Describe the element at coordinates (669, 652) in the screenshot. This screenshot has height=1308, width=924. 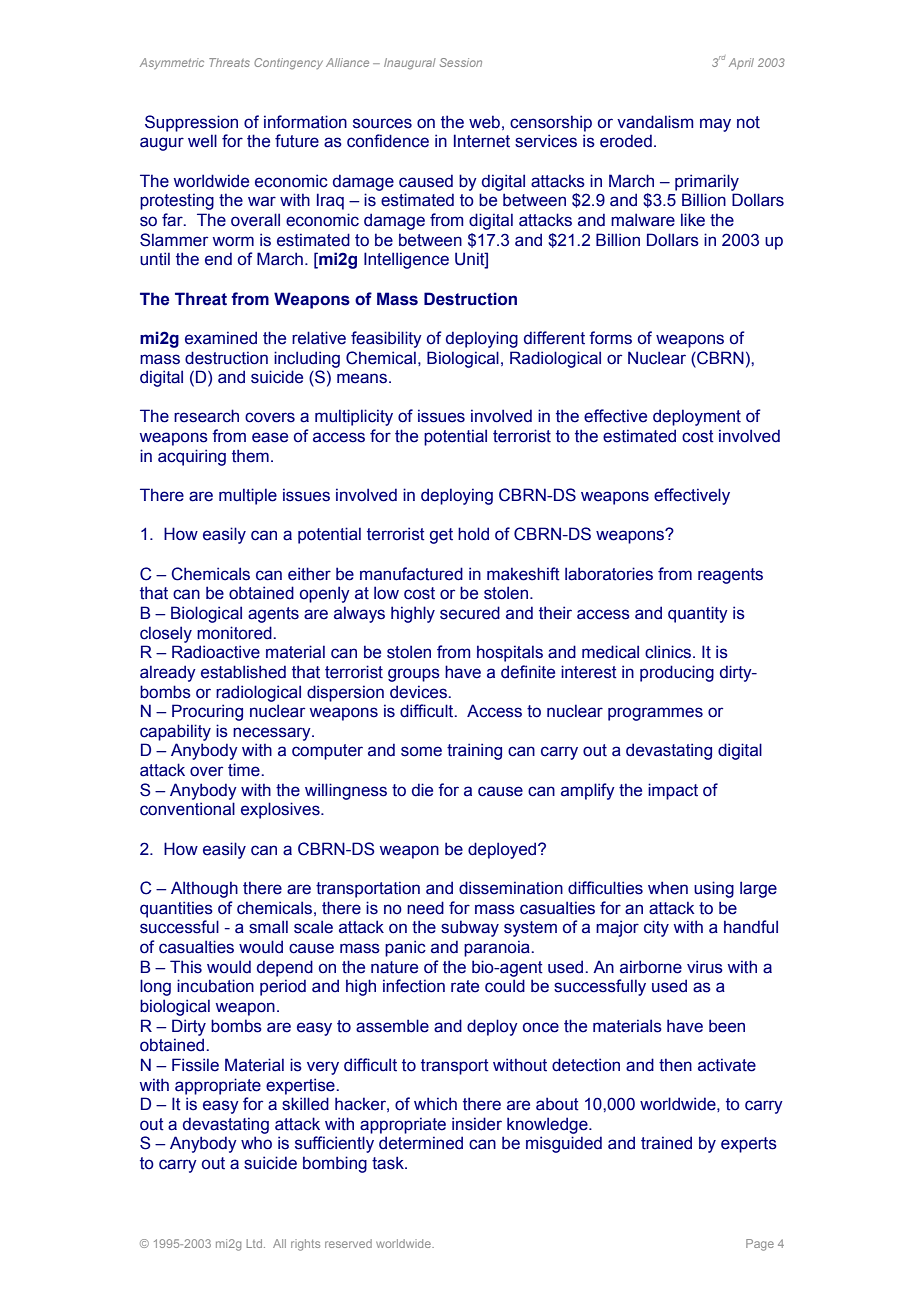
I see `clinics` at that location.
